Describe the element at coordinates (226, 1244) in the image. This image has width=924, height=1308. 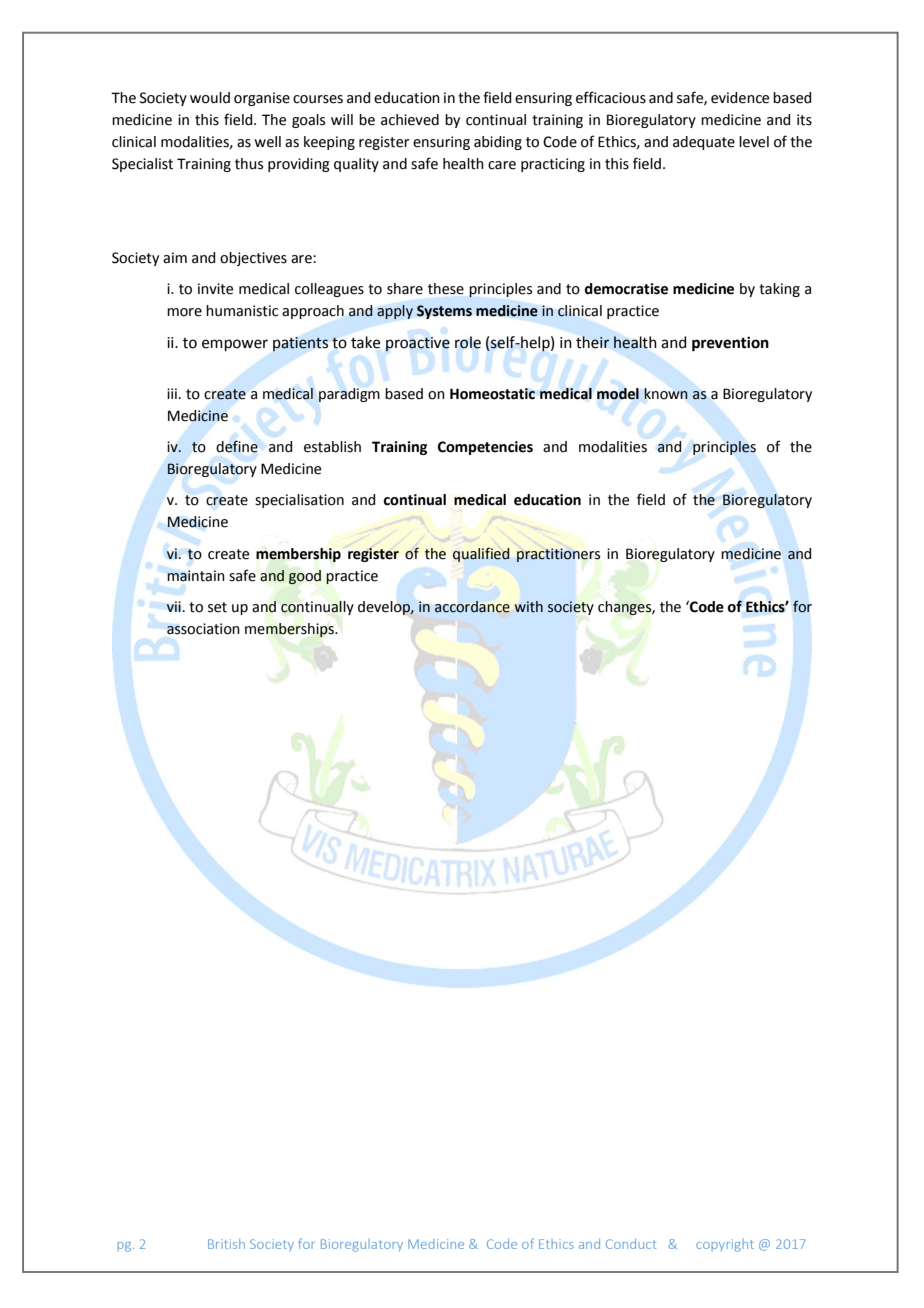
I see `British` at that location.
